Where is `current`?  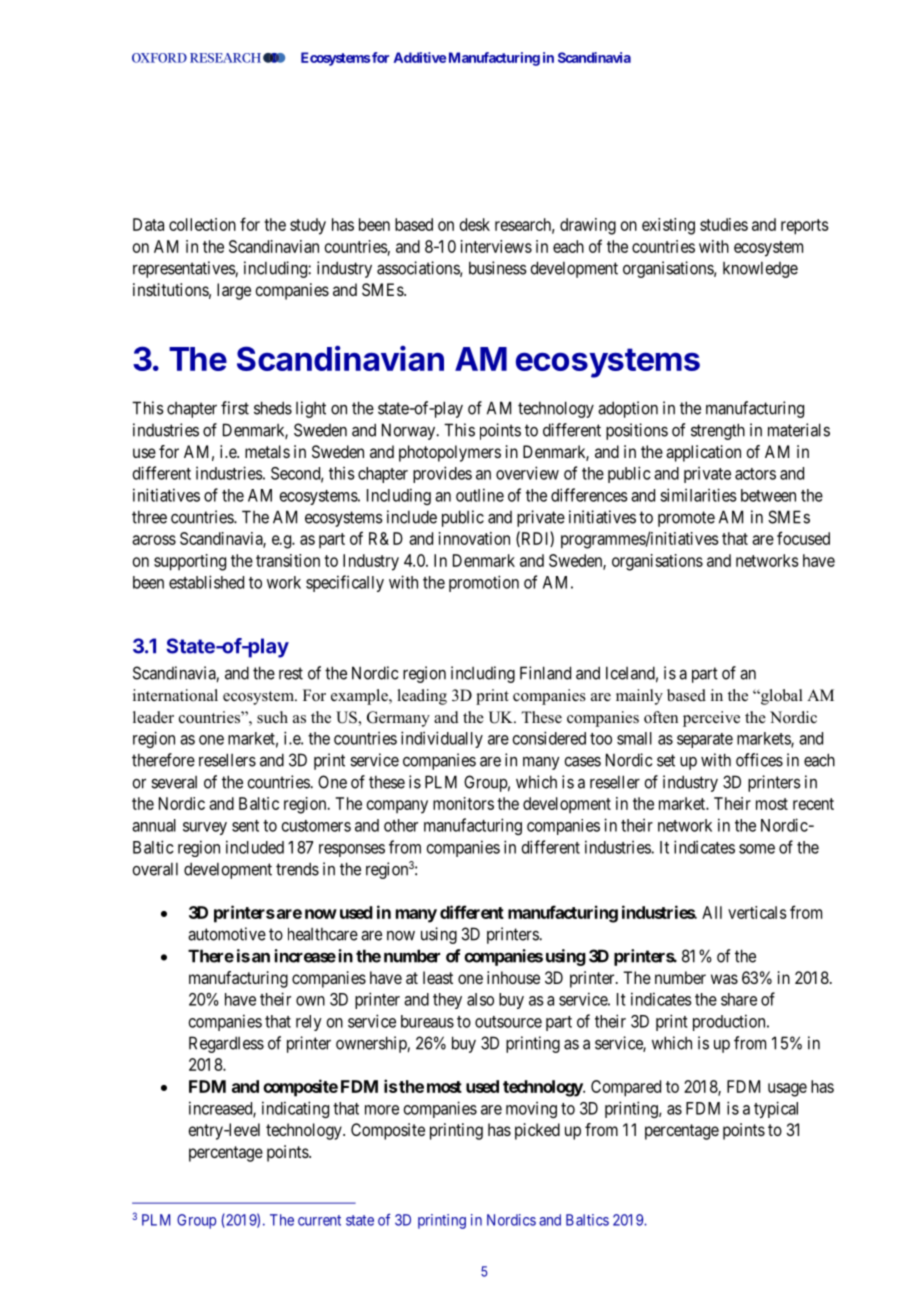
current is located at coordinates (319, 1220).
